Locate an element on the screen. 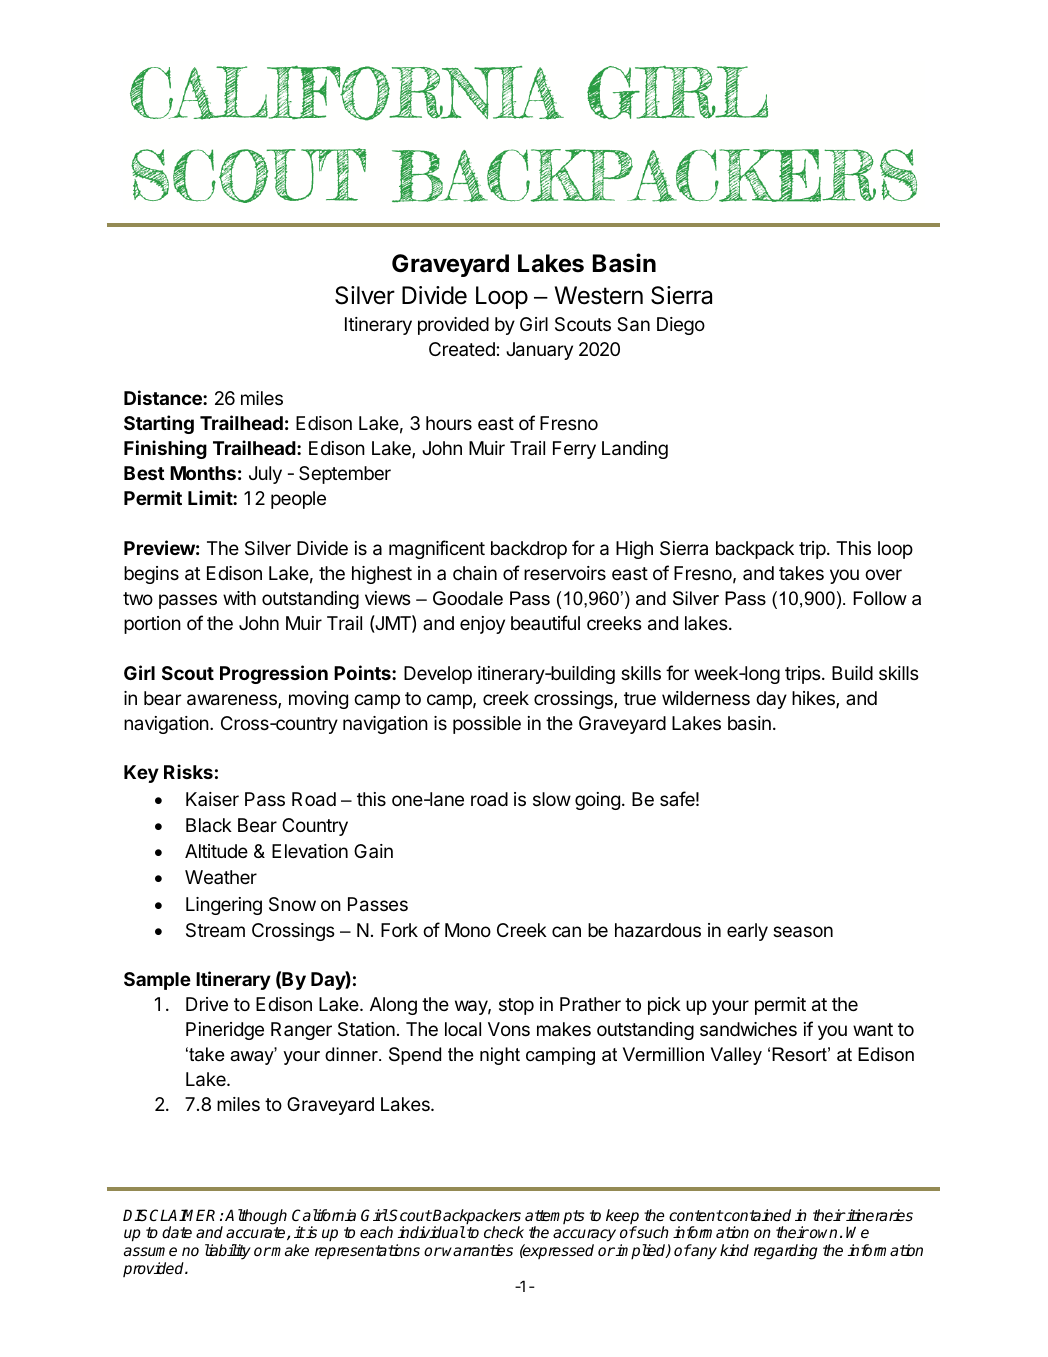 This screenshot has width=1048, height=1357. slow is located at coordinates (552, 799).
